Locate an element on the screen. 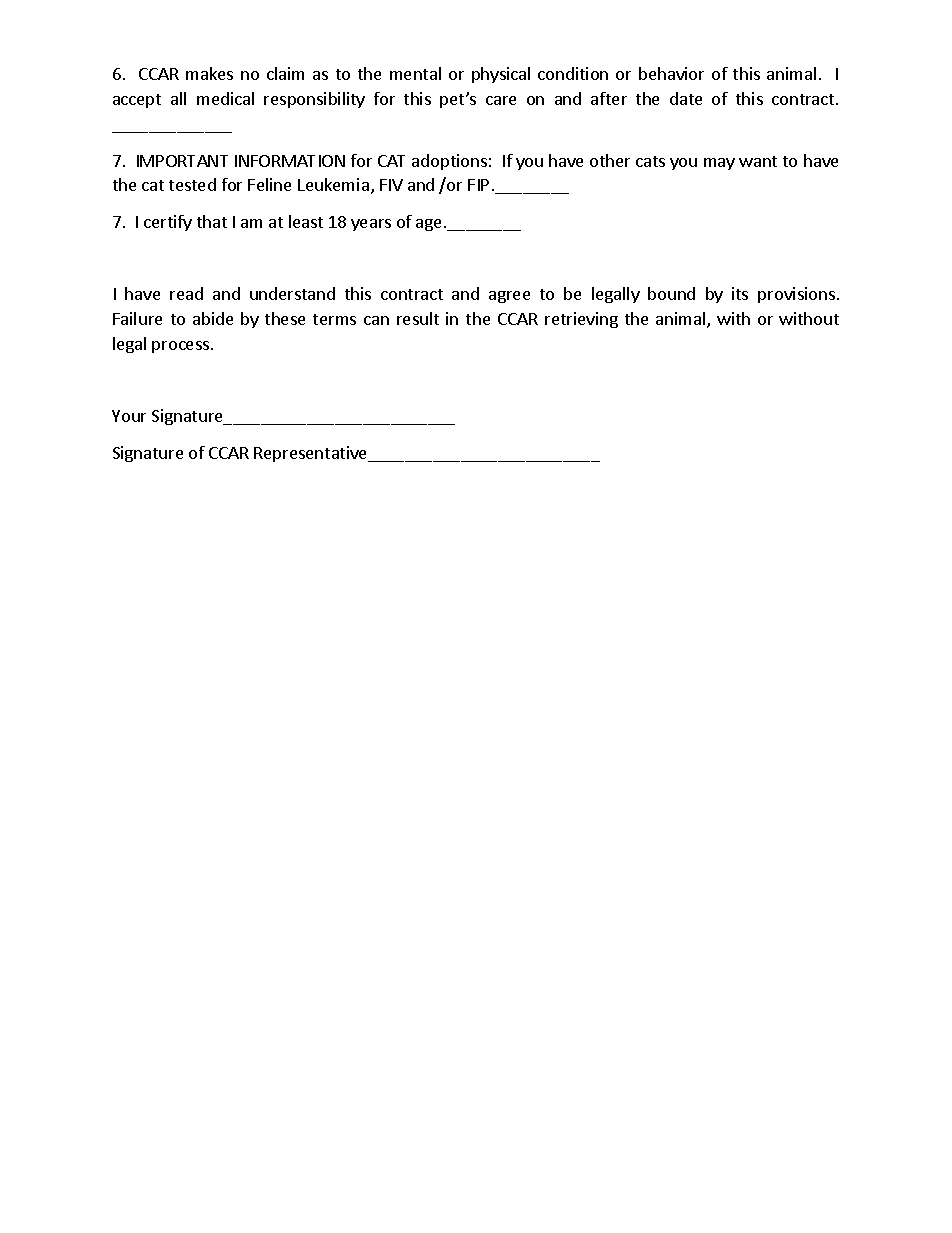  physical is located at coordinates (501, 75).
